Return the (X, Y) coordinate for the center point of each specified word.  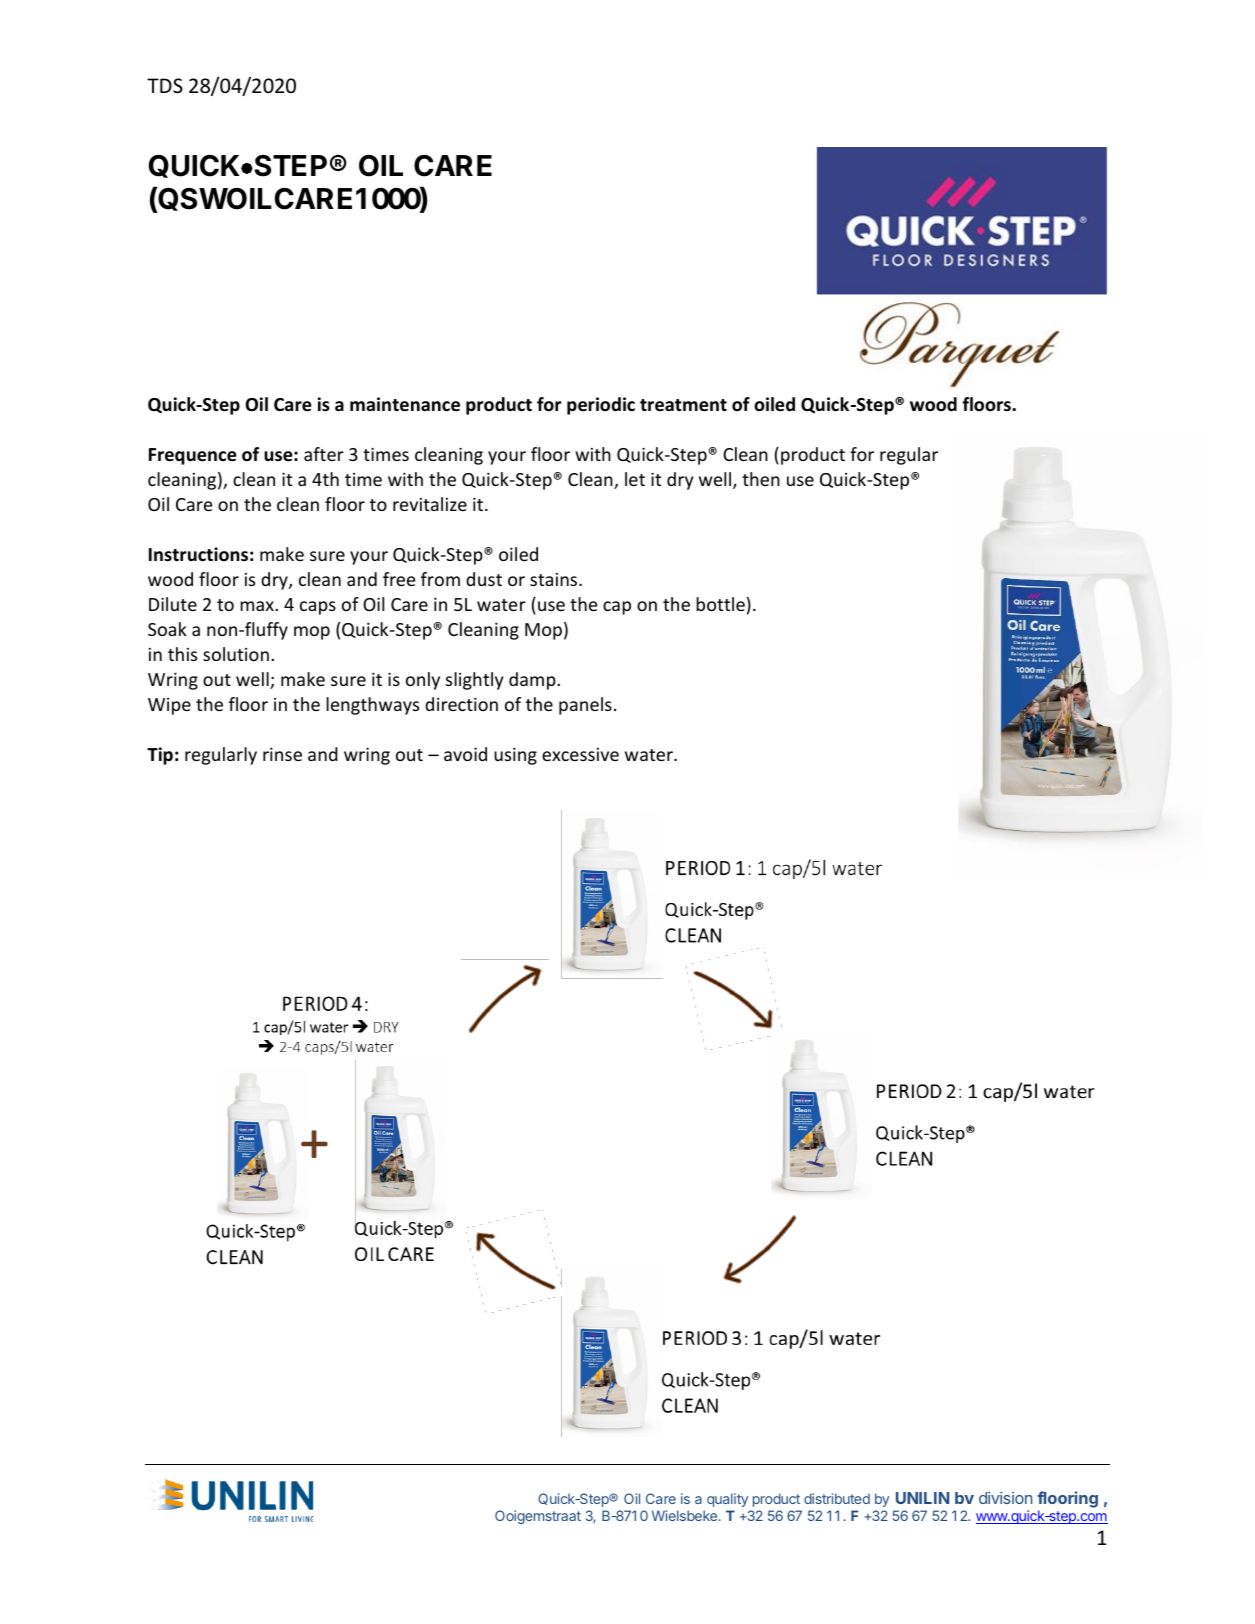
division (1005, 1497)
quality (727, 1500)
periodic (601, 406)
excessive (580, 754)
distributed (837, 1498)
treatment (683, 405)
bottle (720, 604)
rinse (282, 754)
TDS (165, 86)
